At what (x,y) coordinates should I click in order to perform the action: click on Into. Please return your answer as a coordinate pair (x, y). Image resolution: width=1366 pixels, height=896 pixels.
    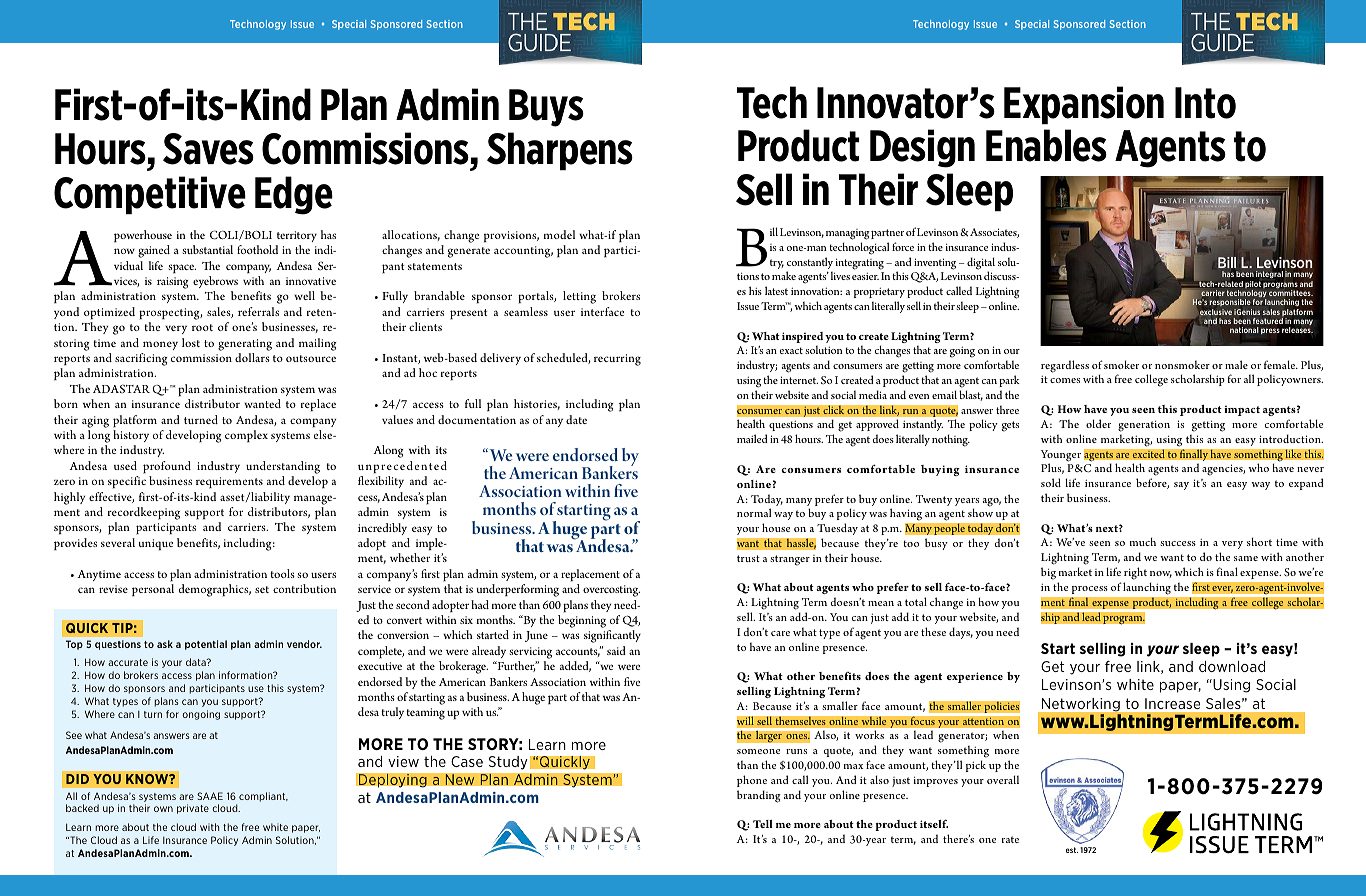
    Looking at the image, I should click on (1205, 103).
